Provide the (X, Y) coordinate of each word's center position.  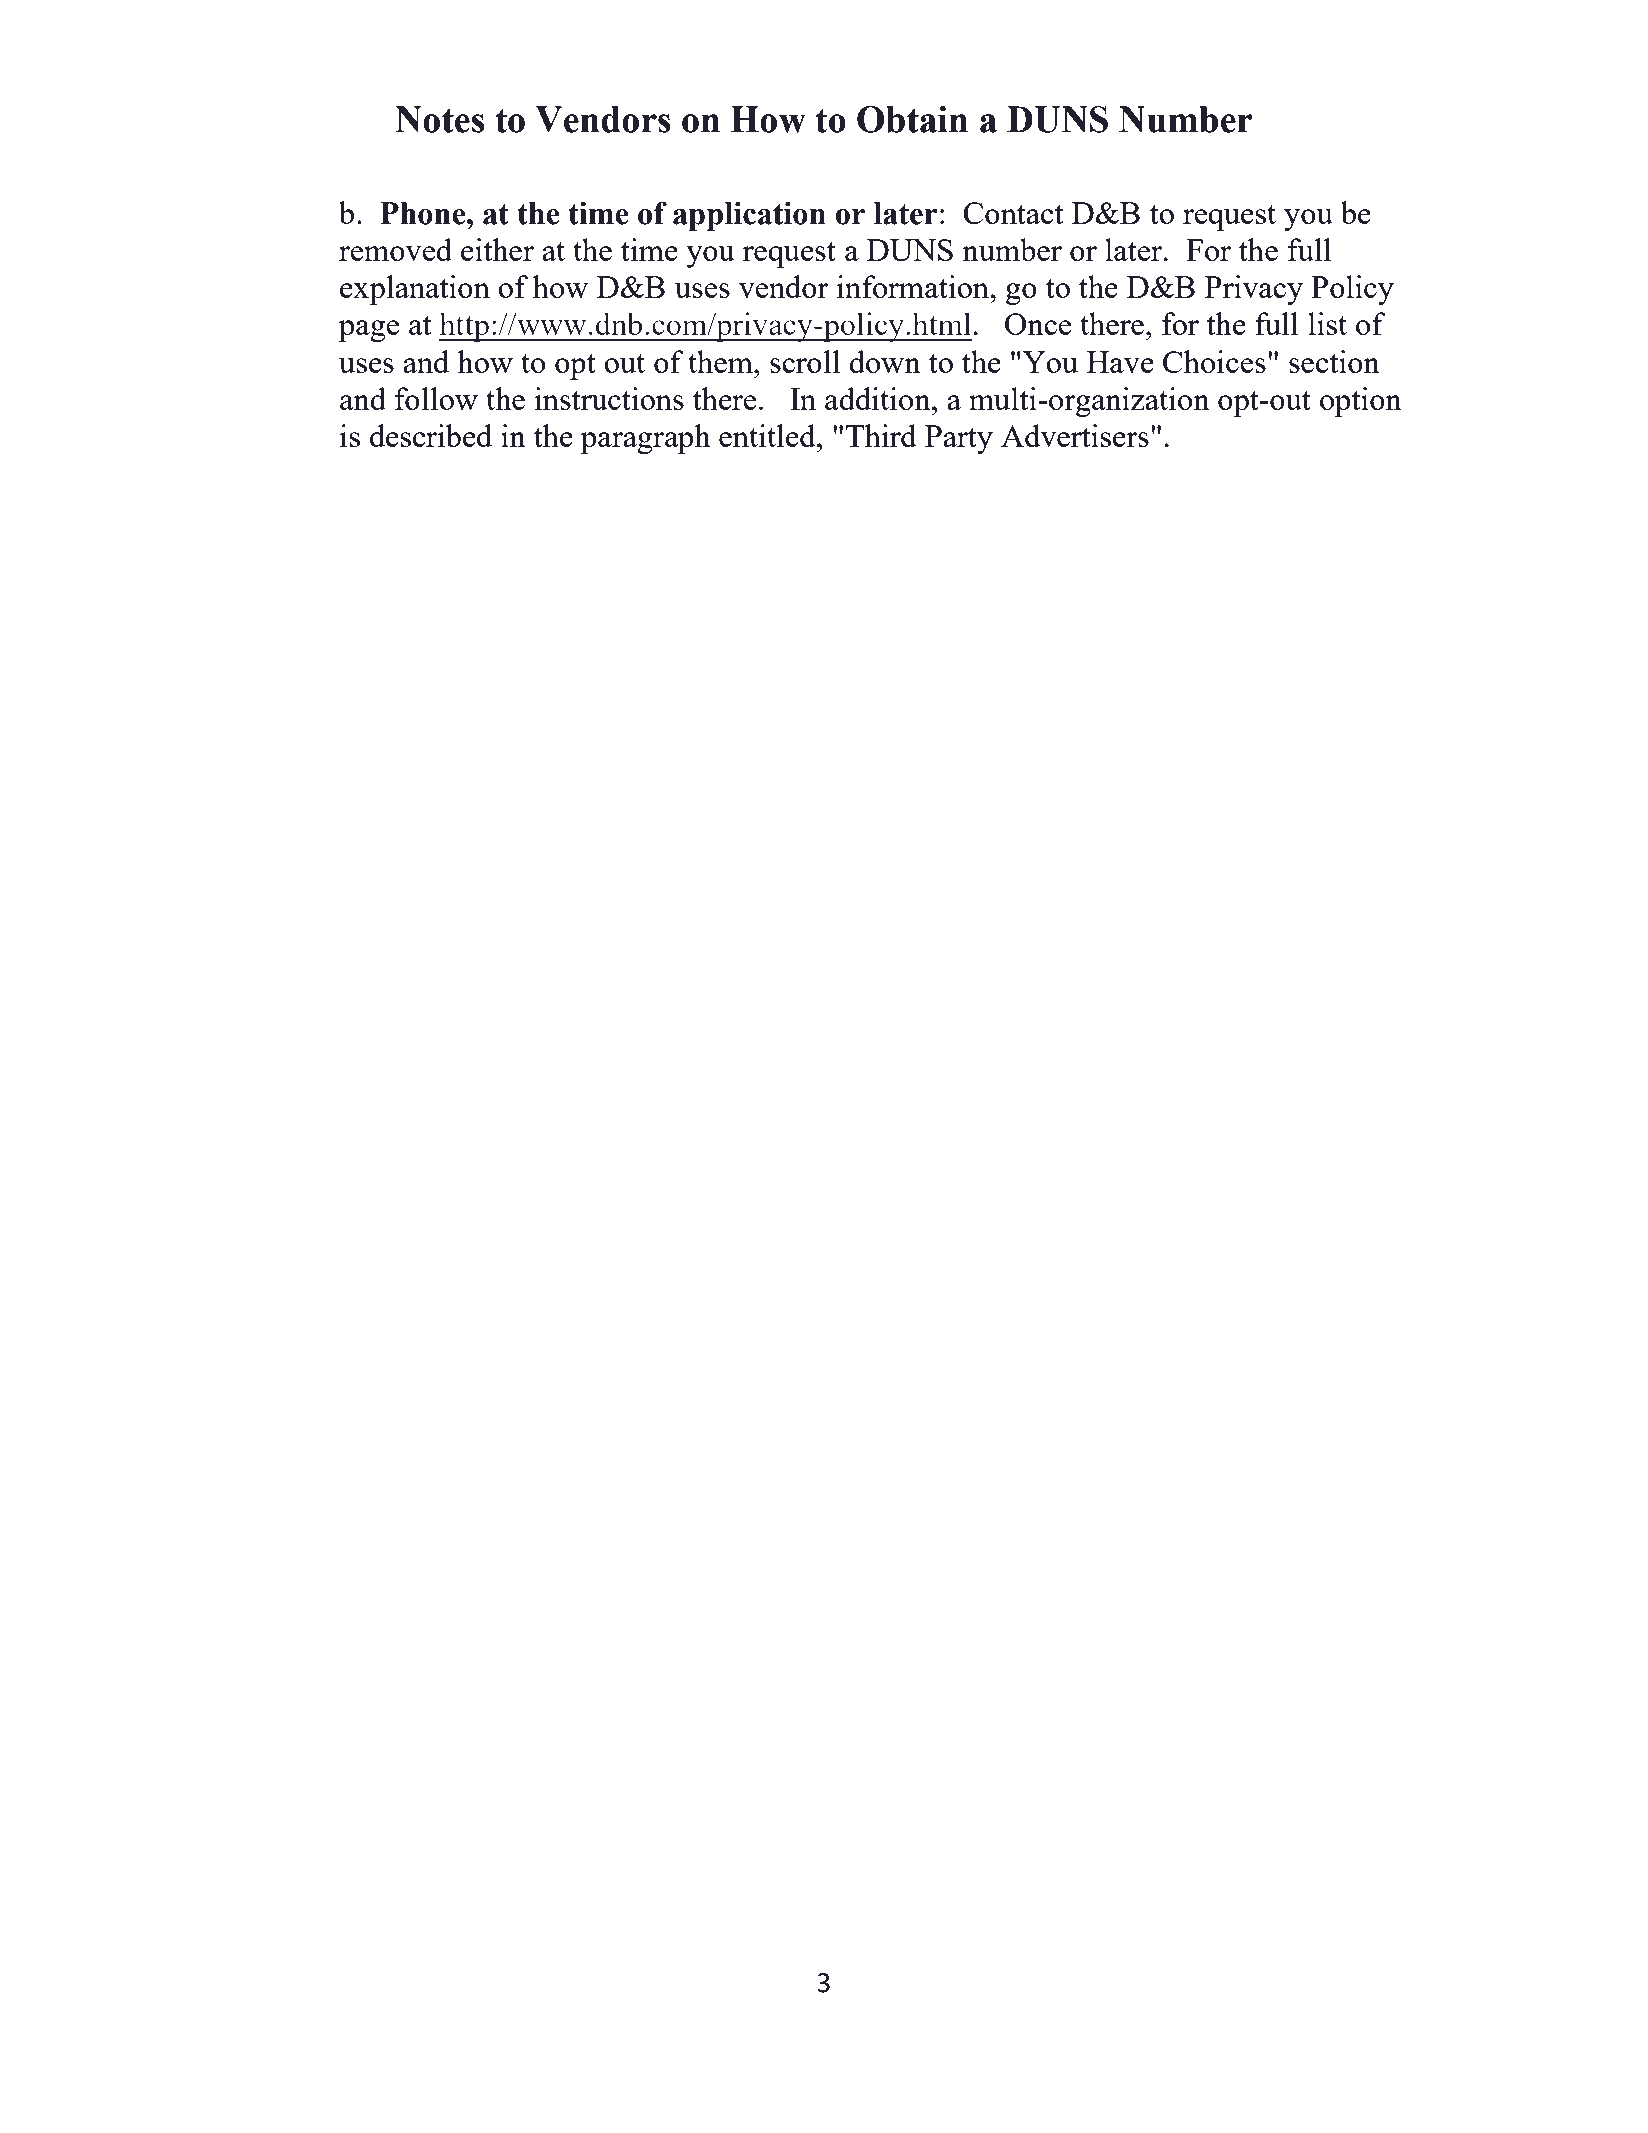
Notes (439, 119)
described (431, 435)
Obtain (912, 119)
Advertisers (1075, 435)
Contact (1013, 213)
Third (881, 435)
